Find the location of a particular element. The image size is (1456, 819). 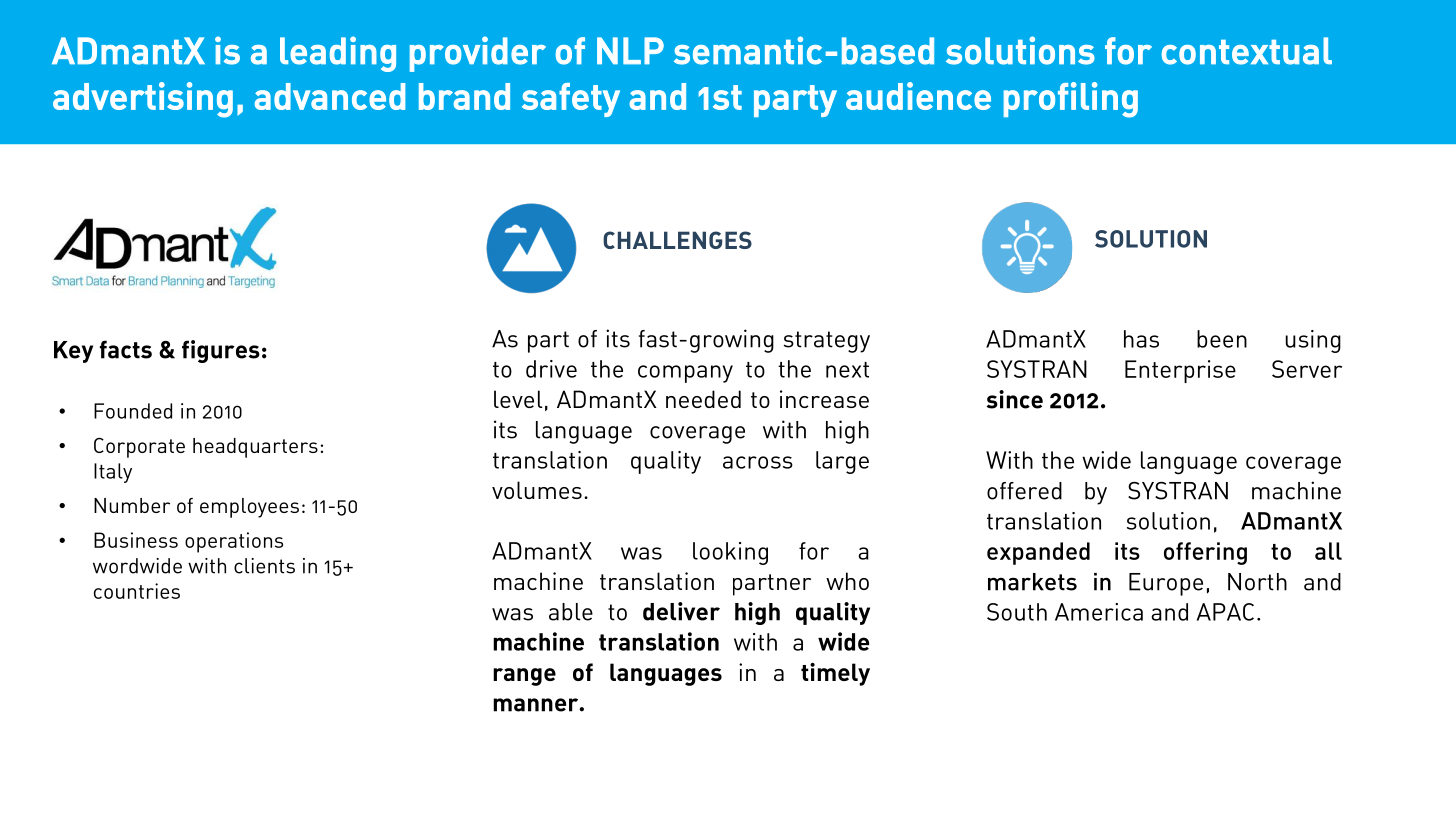

figures is located at coordinates (221, 351).
